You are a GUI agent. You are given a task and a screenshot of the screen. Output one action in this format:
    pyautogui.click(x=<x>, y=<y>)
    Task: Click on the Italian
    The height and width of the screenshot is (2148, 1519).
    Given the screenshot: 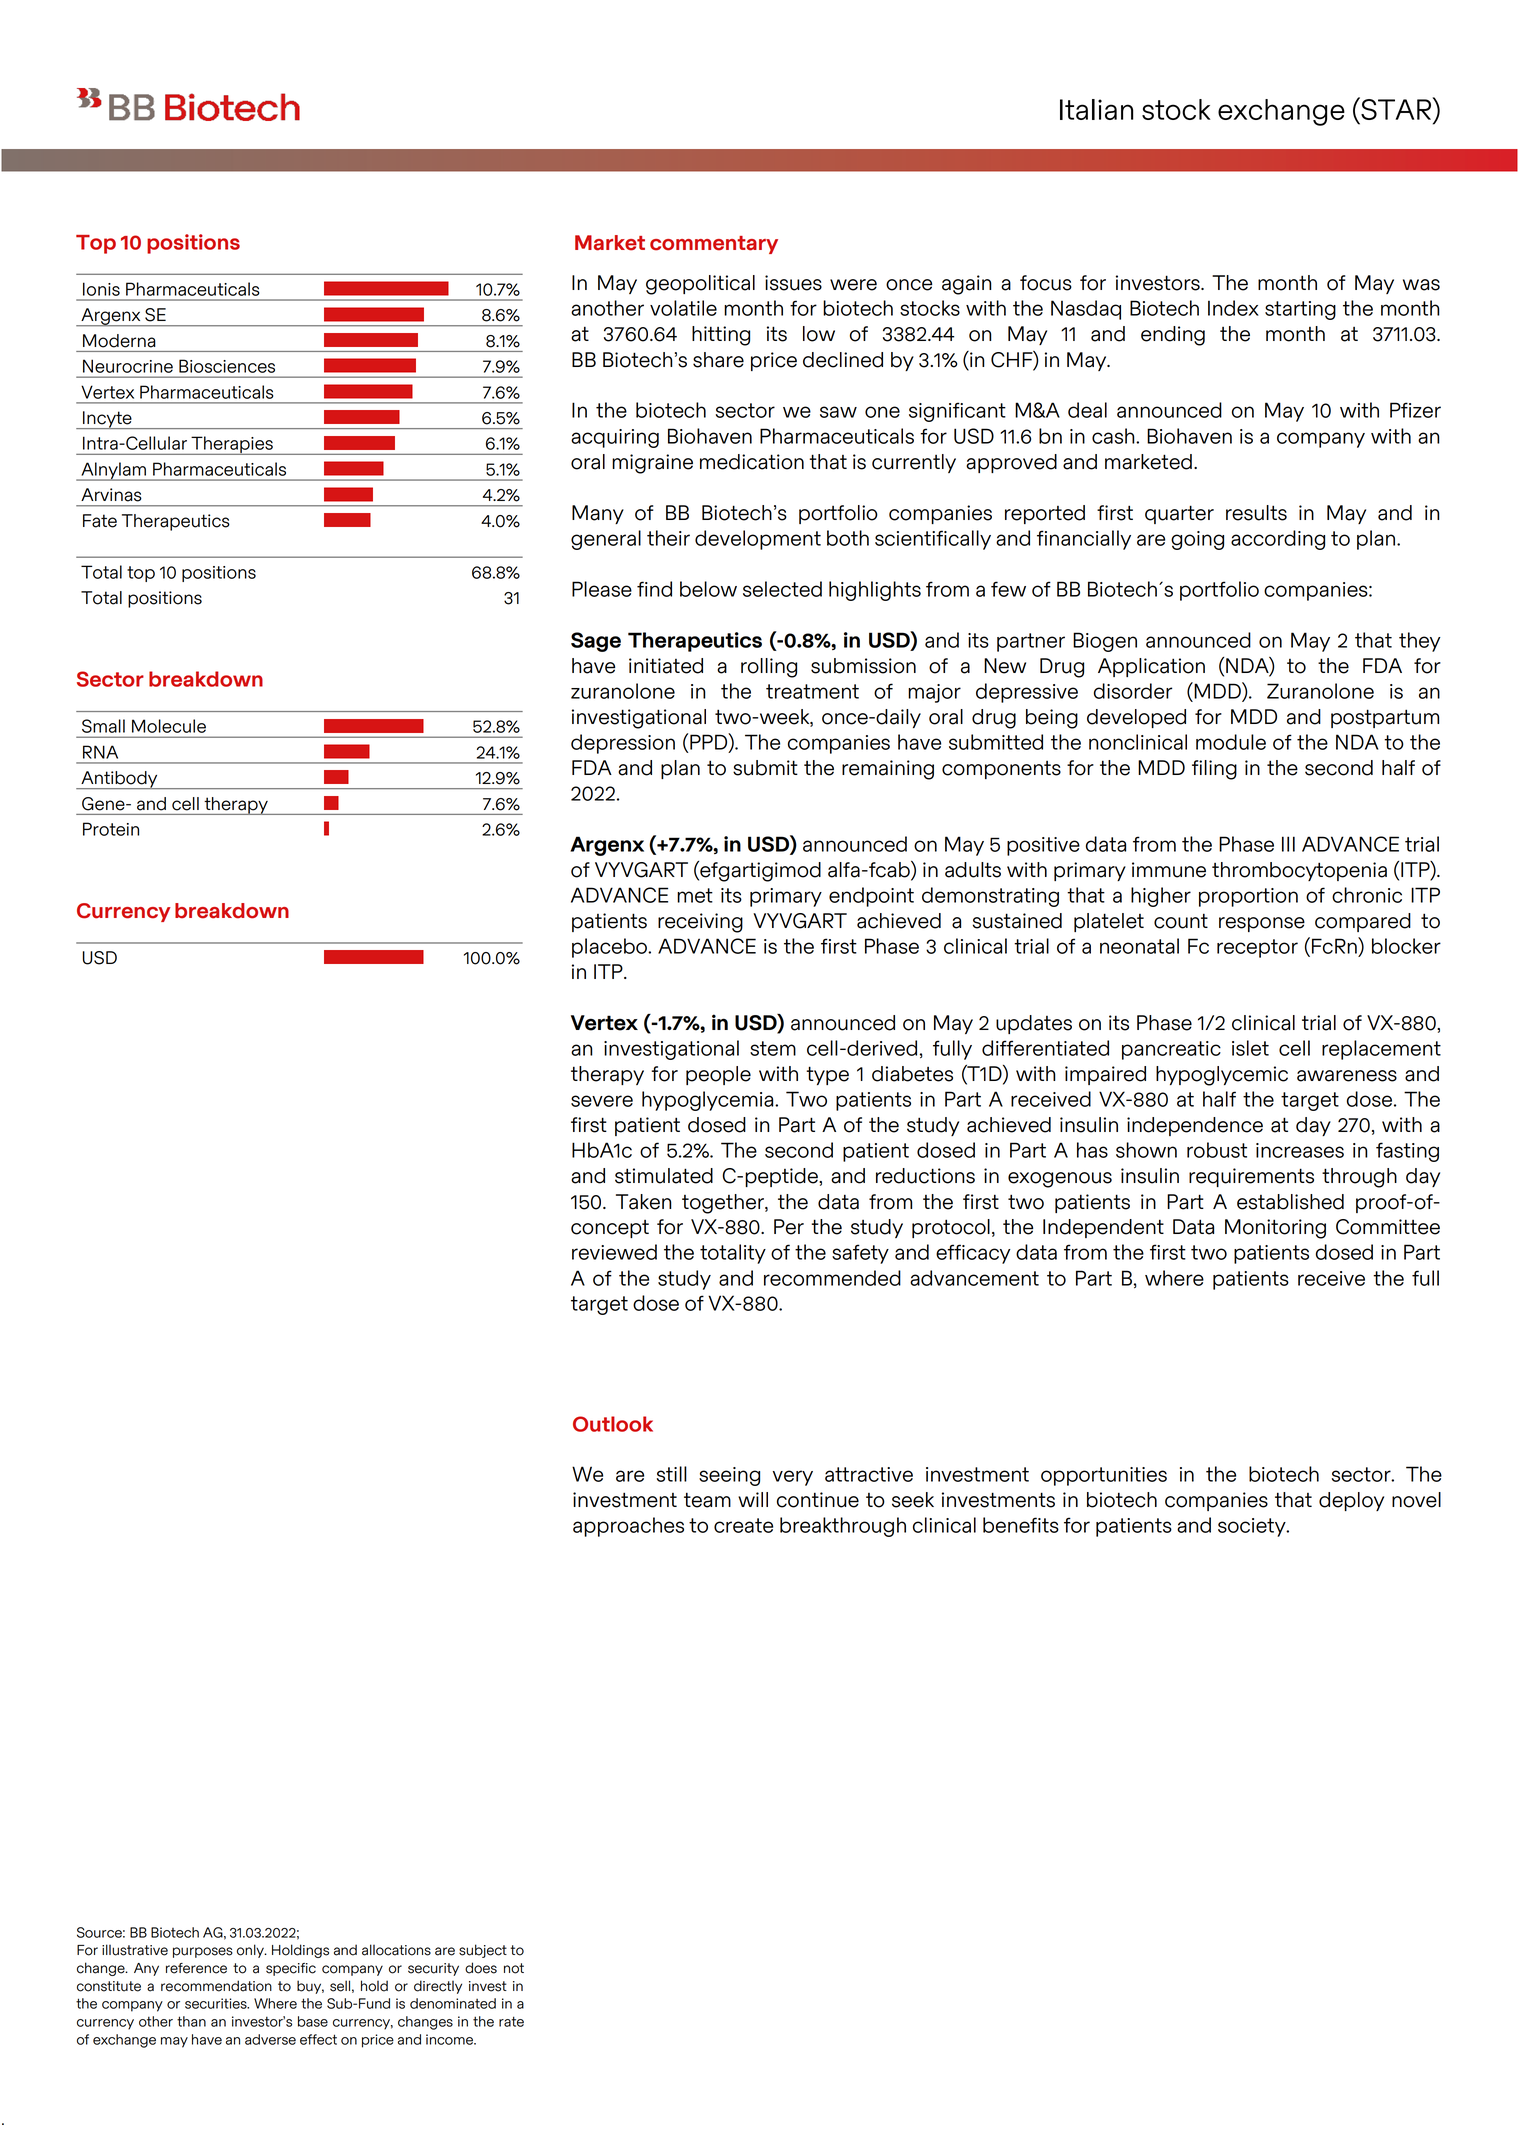 What is the action you would take?
    pyautogui.click(x=1096, y=109)
